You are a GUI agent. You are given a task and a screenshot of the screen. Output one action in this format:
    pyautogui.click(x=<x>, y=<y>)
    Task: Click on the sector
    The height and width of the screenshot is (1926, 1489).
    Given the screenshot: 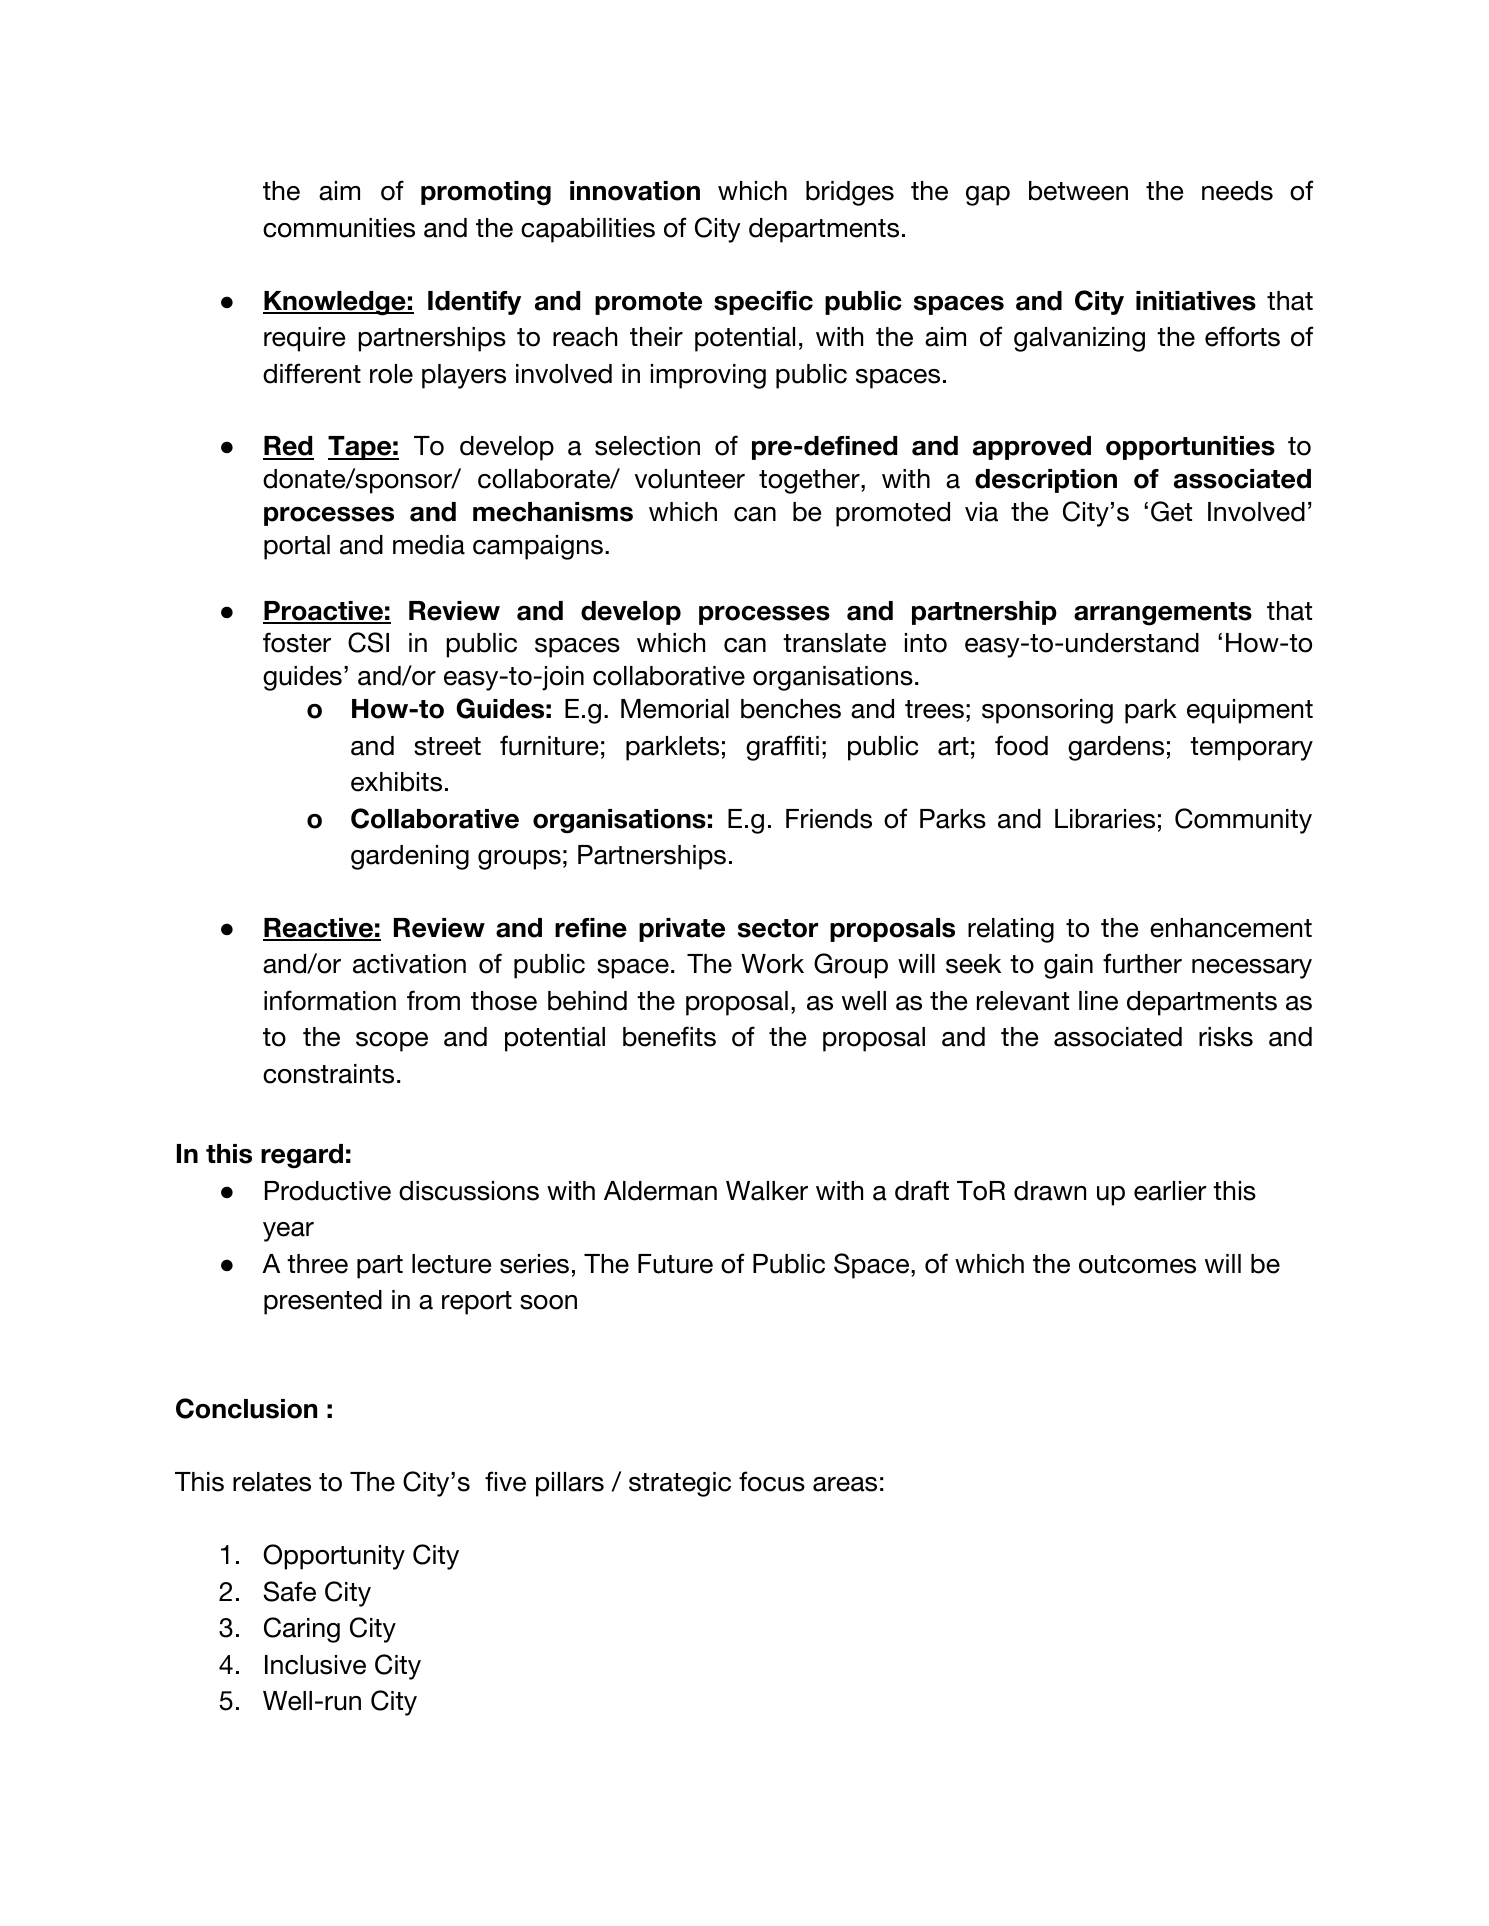 What is the action you would take?
    pyautogui.click(x=778, y=928)
